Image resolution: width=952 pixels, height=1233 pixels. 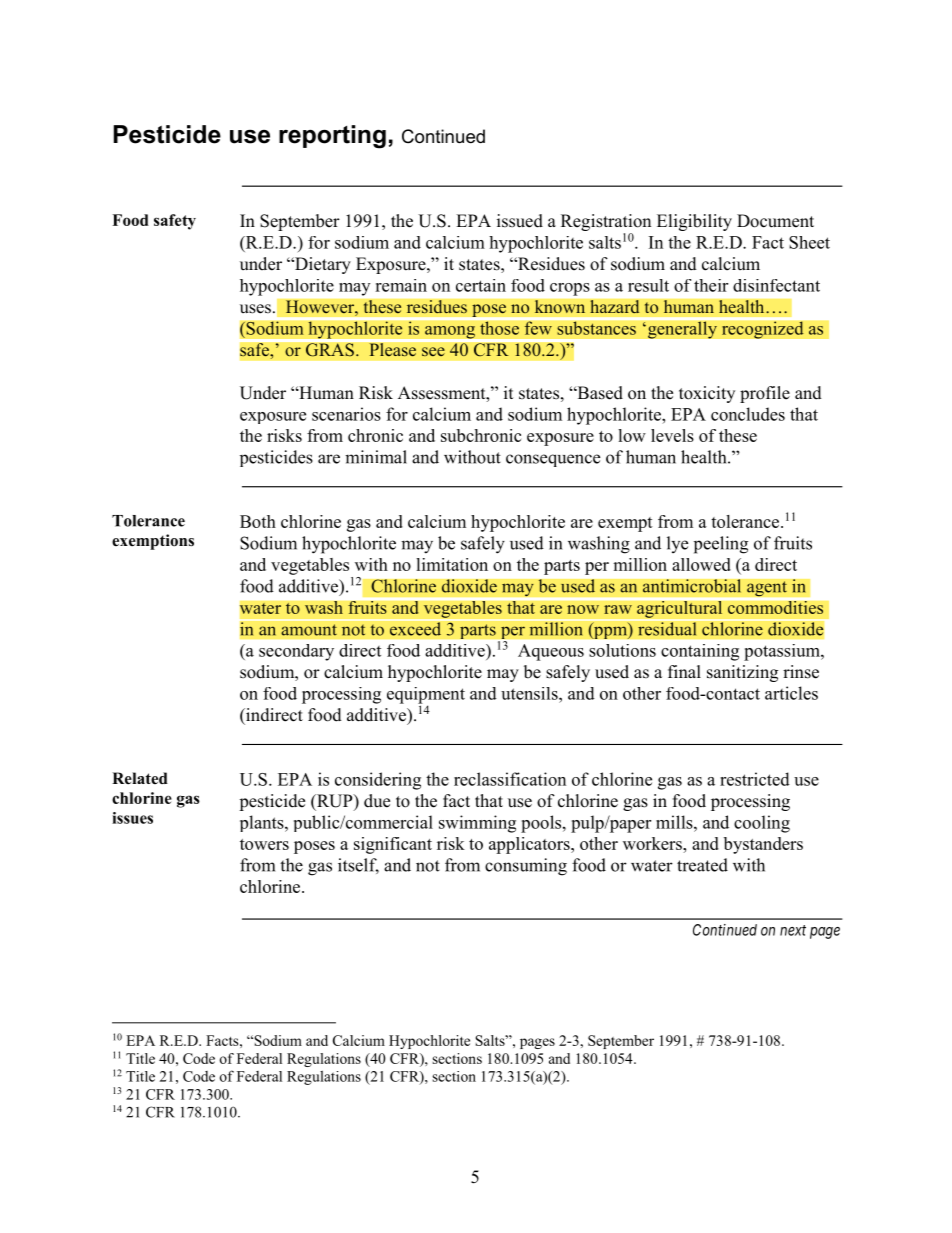 I want to click on Both, so click(x=258, y=521).
